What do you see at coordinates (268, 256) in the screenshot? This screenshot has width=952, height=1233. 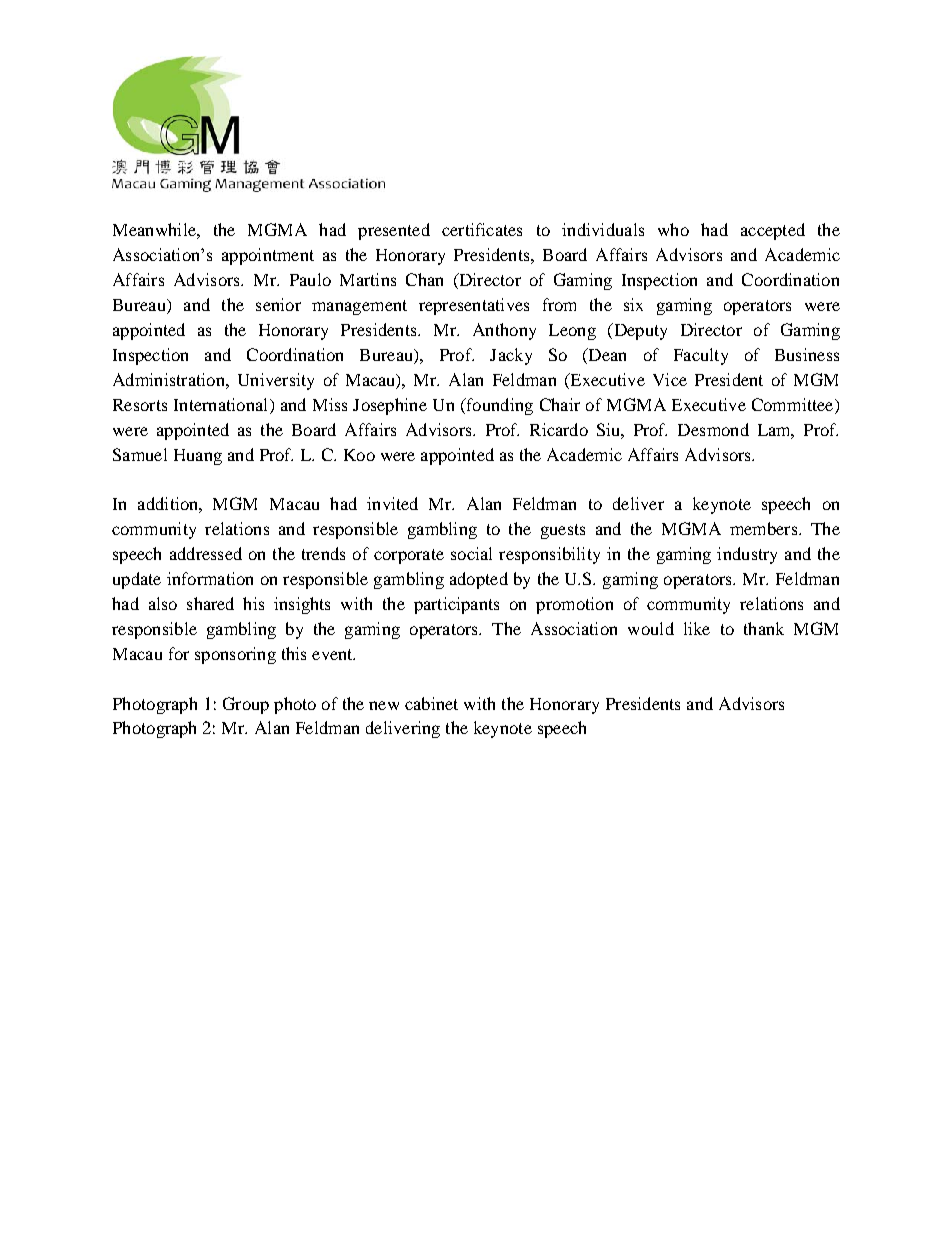 I see `appointment` at bounding box center [268, 256].
